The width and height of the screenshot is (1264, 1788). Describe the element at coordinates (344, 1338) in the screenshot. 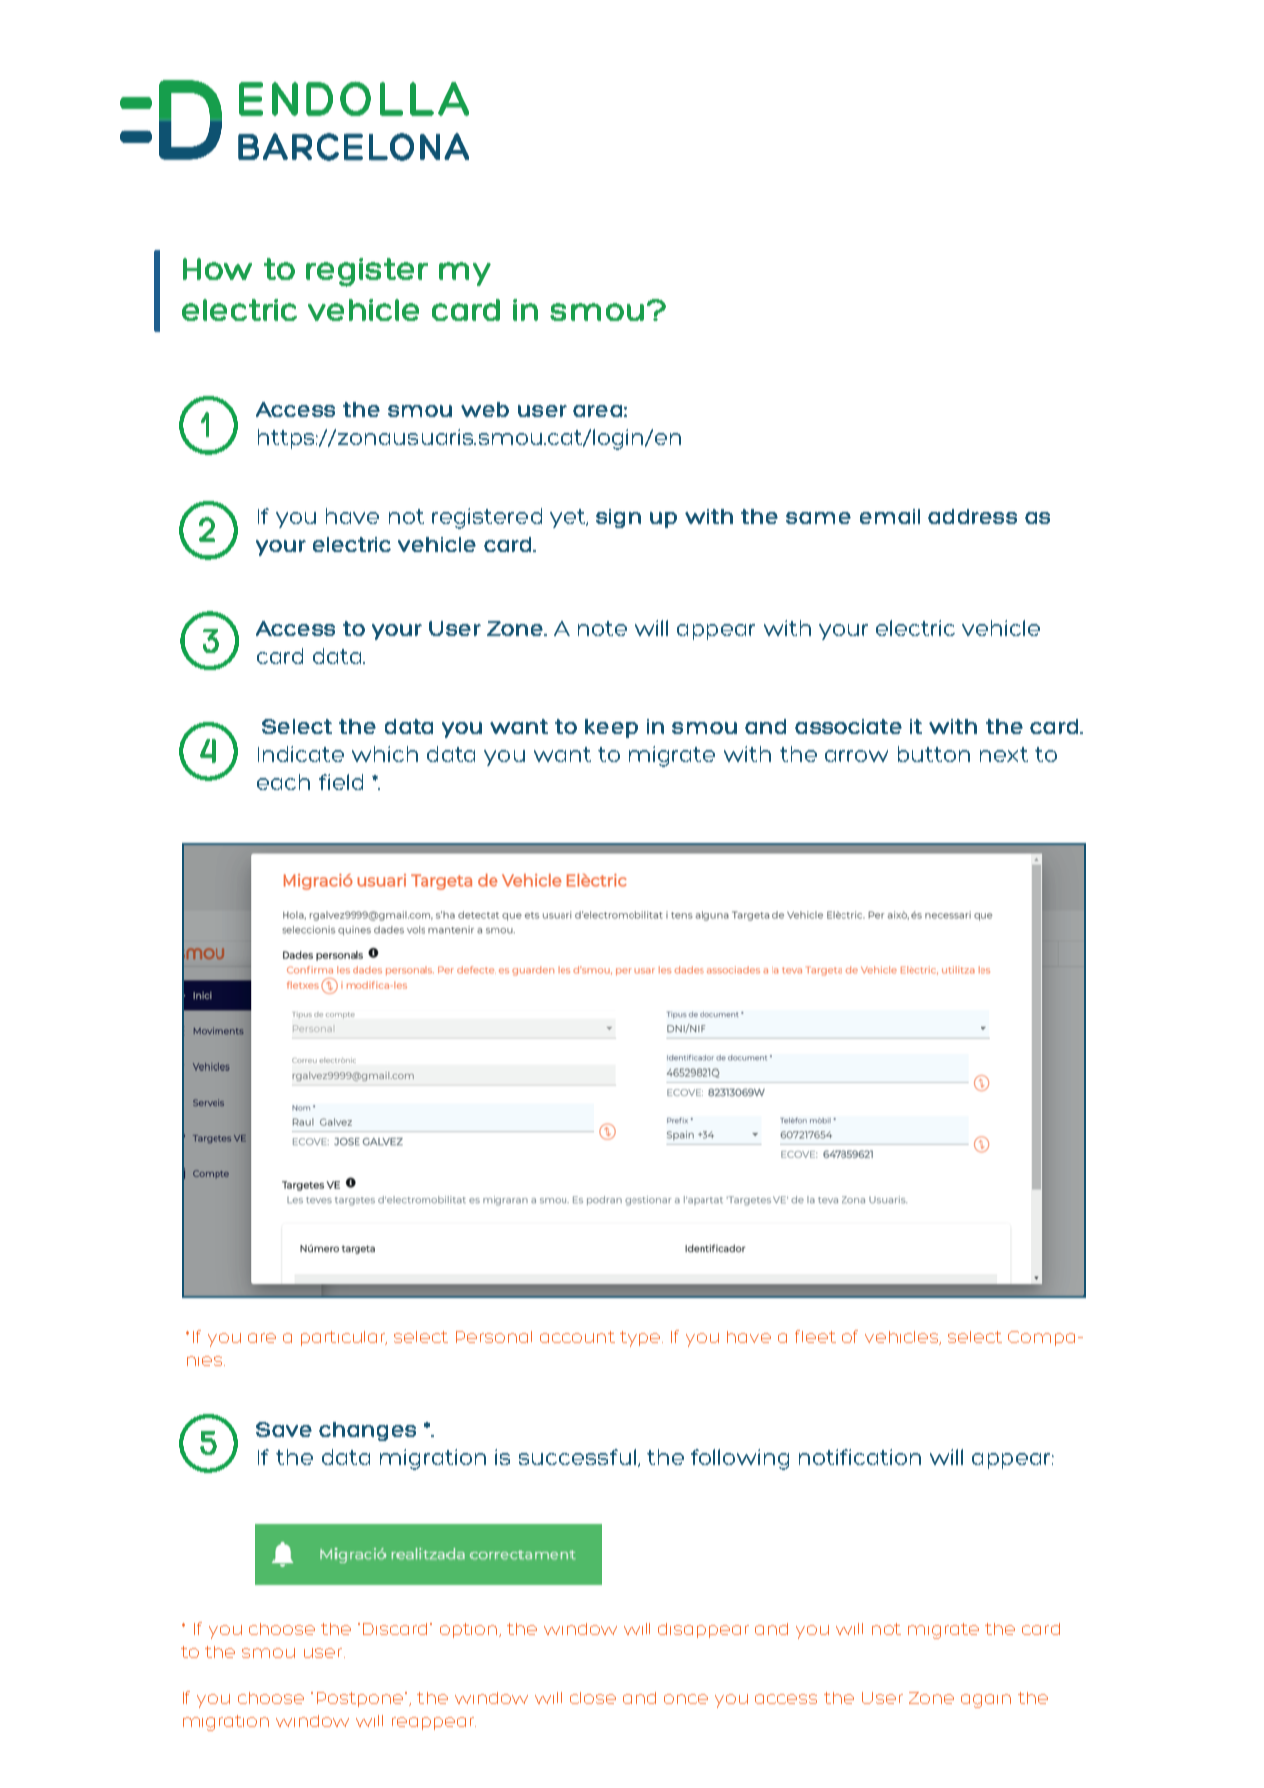

I see `particular` at that location.
